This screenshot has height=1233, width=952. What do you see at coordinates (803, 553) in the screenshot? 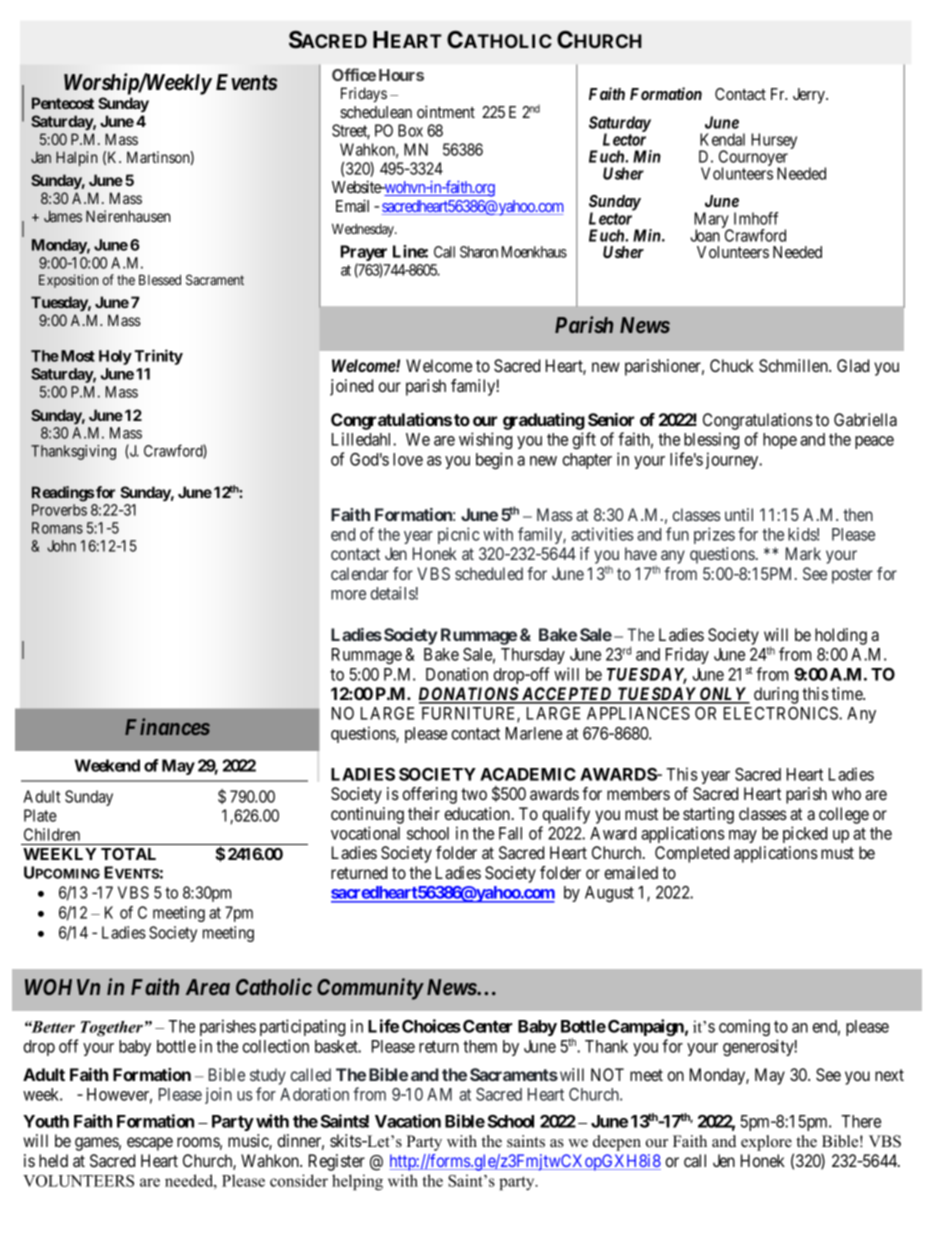
I see `Mark` at bounding box center [803, 553].
